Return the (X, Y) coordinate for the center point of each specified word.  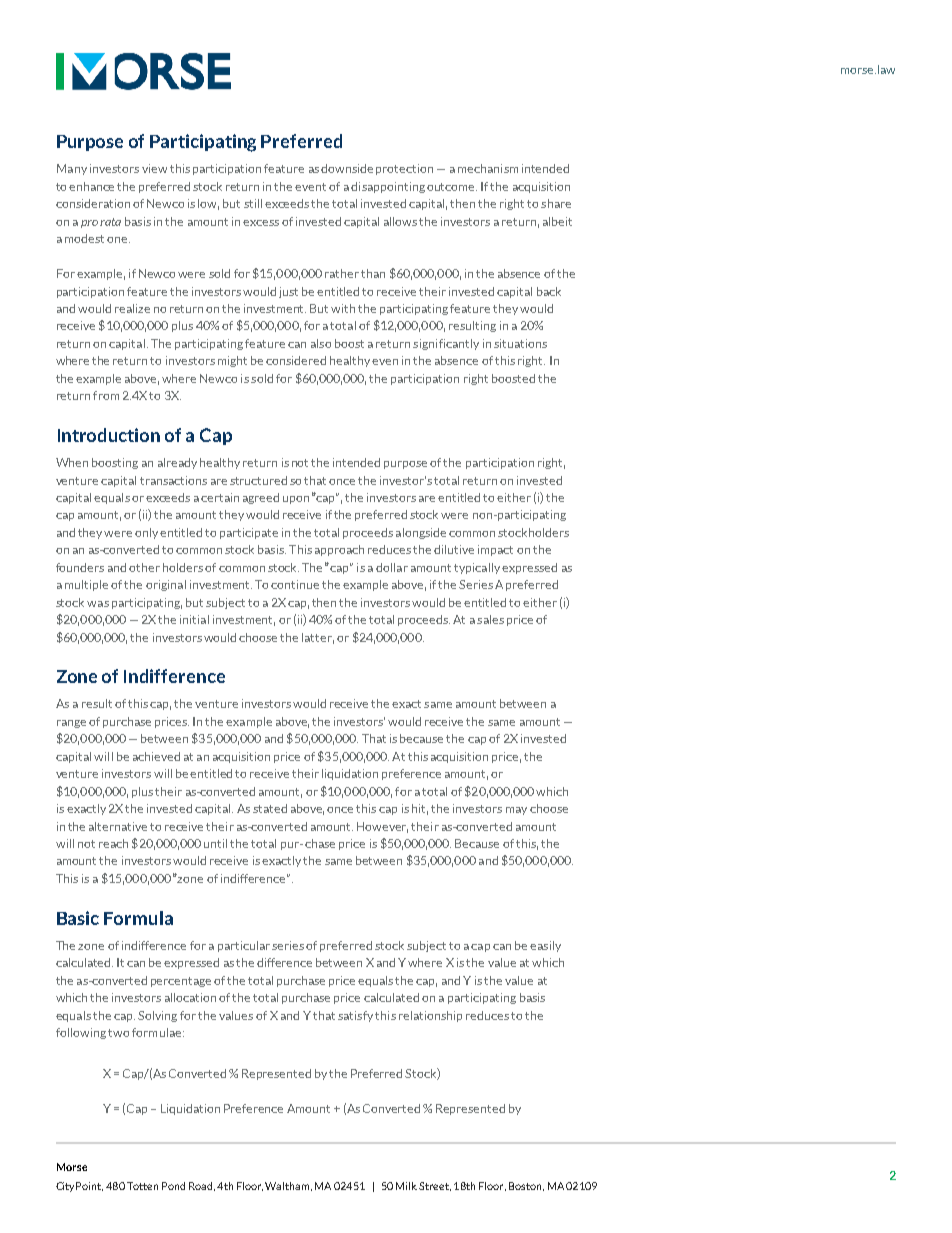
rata (110, 222)
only (148, 533)
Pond (173, 1186)
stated (270, 808)
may (516, 811)
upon (296, 500)
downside (347, 168)
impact (495, 550)
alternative (118, 826)
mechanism (488, 168)
